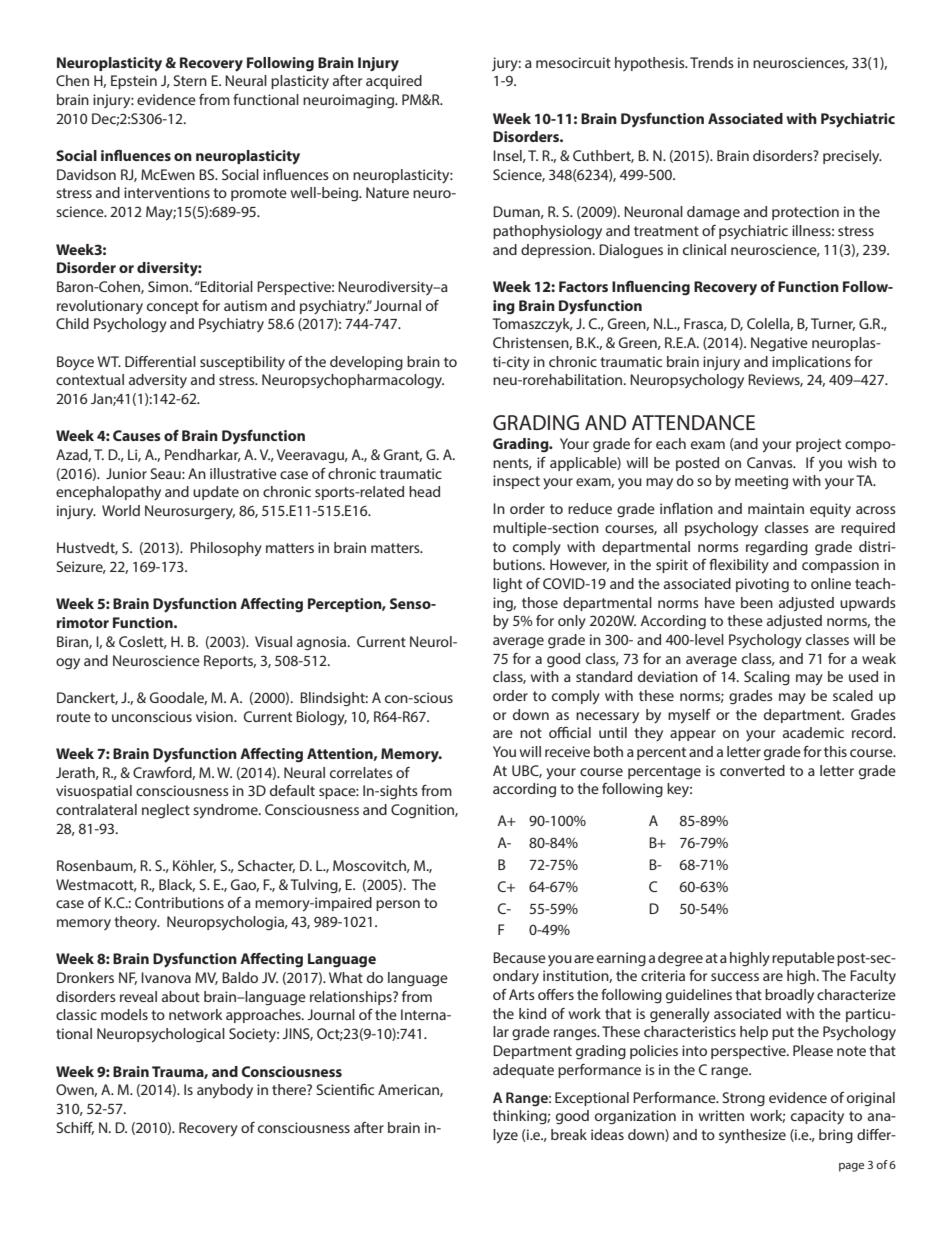 The width and height of the page is (952, 1233). What do you see at coordinates (166, 811) in the page?
I see `neglect` at bounding box center [166, 811].
